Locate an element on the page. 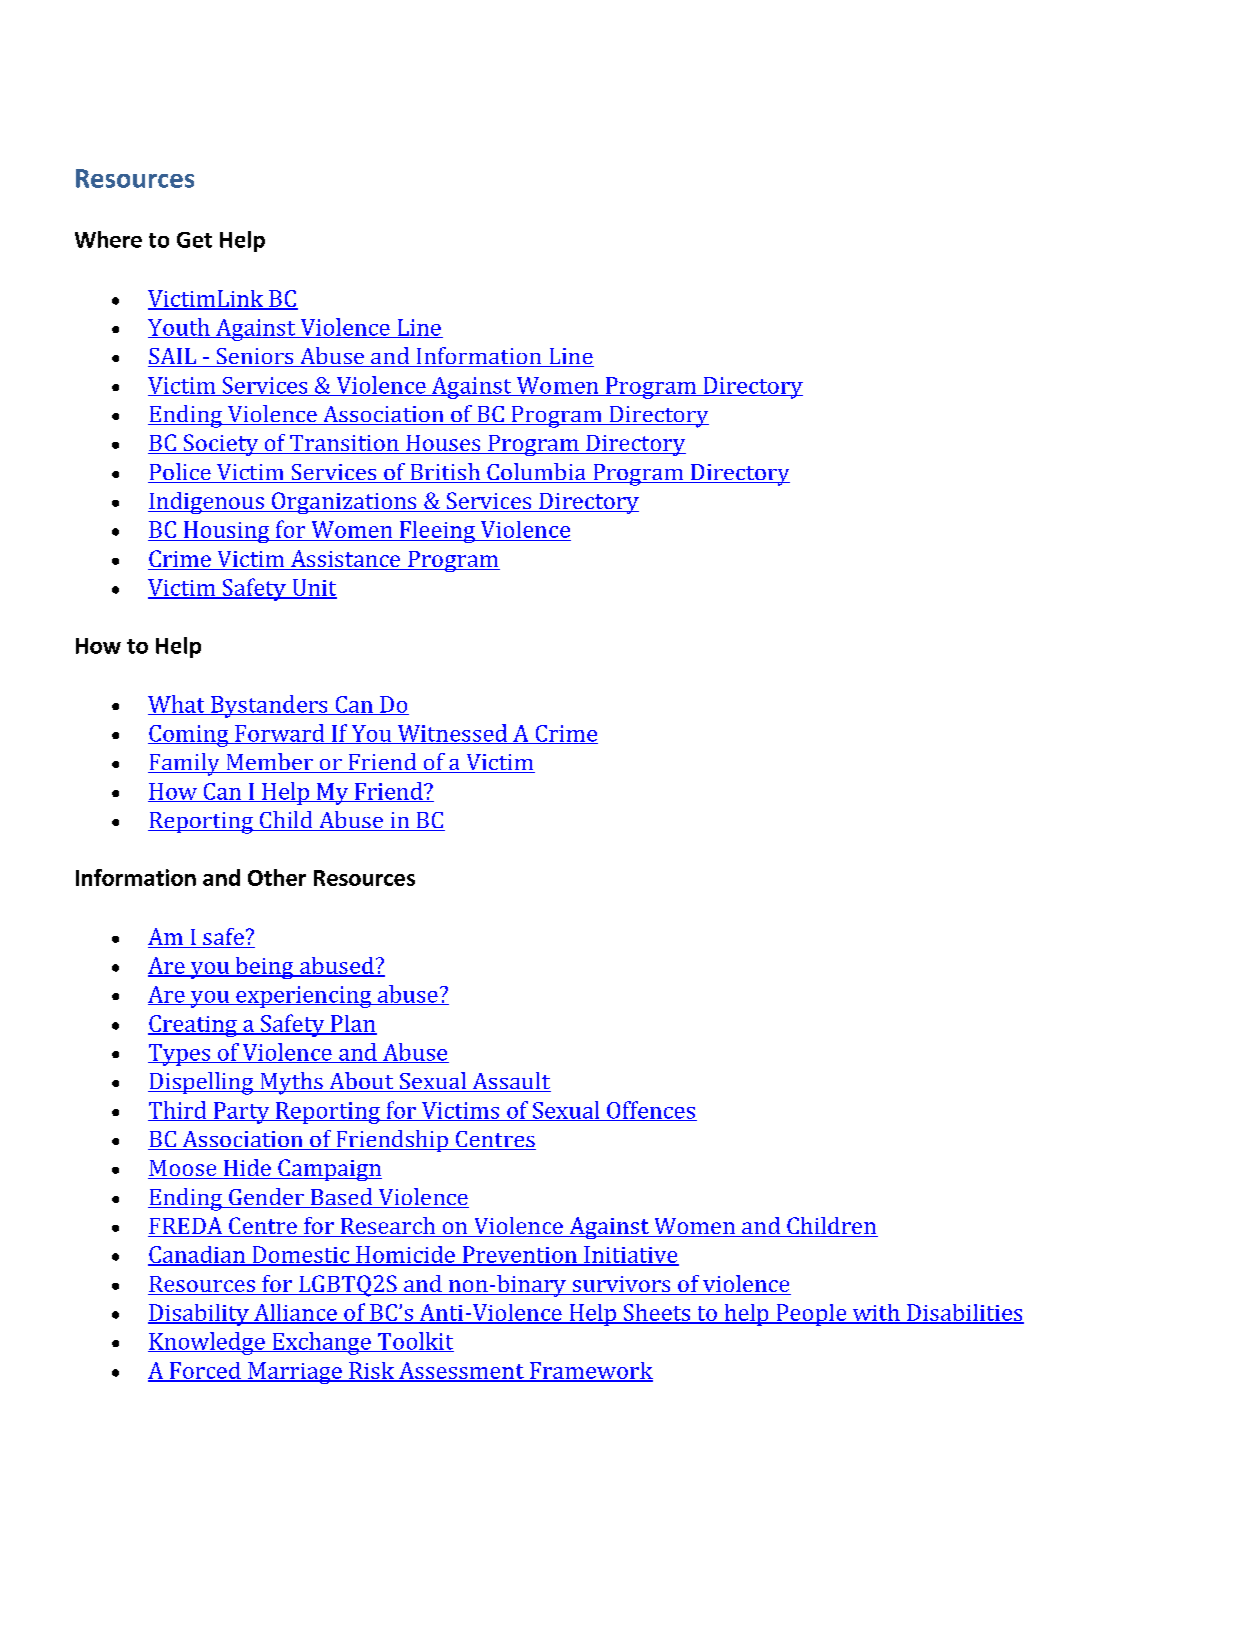 This image has width=1258, height=1628. Get is located at coordinates (194, 240).
